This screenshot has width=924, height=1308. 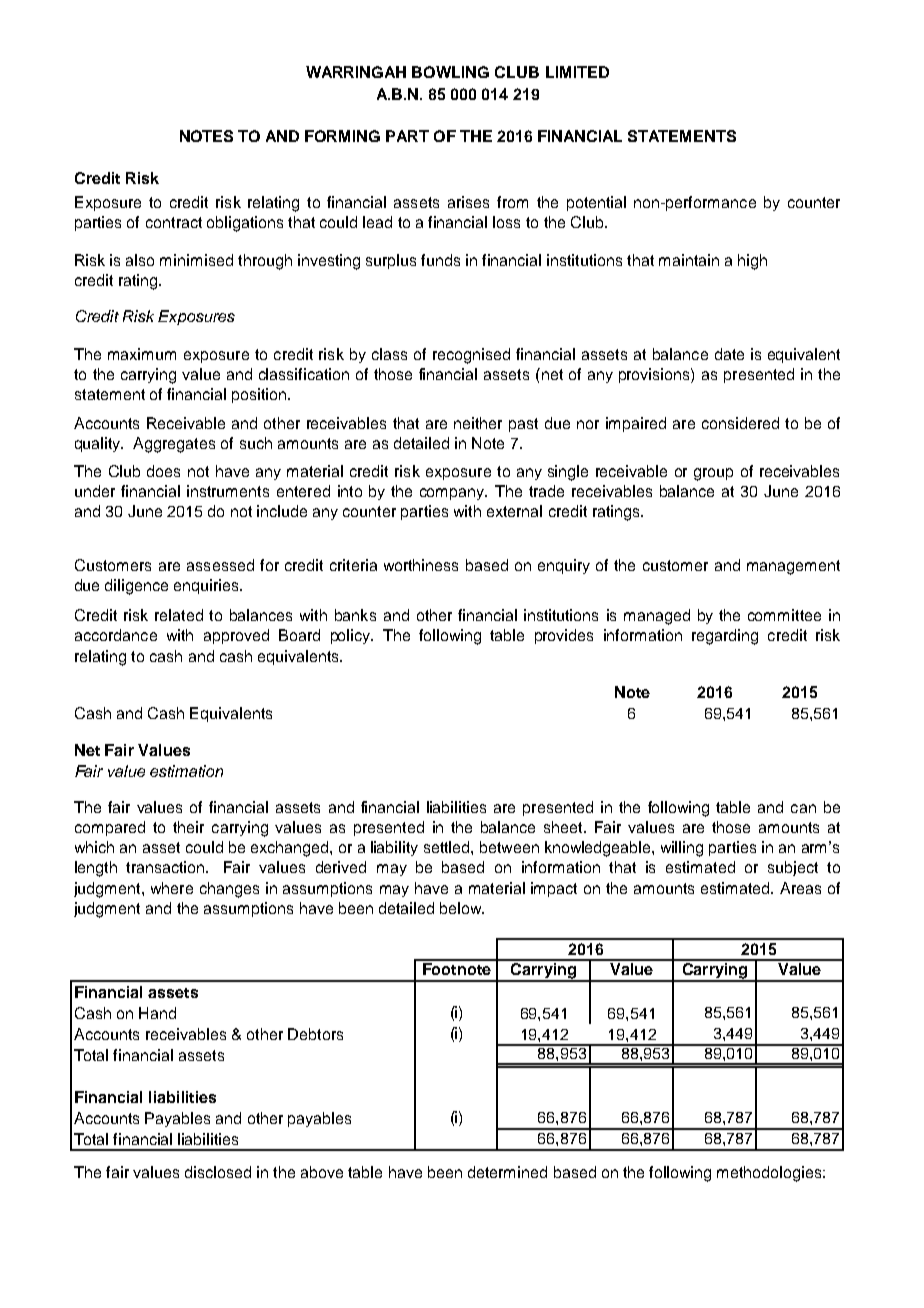 What do you see at coordinates (218, 1172) in the screenshot?
I see `disclosed` at bounding box center [218, 1172].
